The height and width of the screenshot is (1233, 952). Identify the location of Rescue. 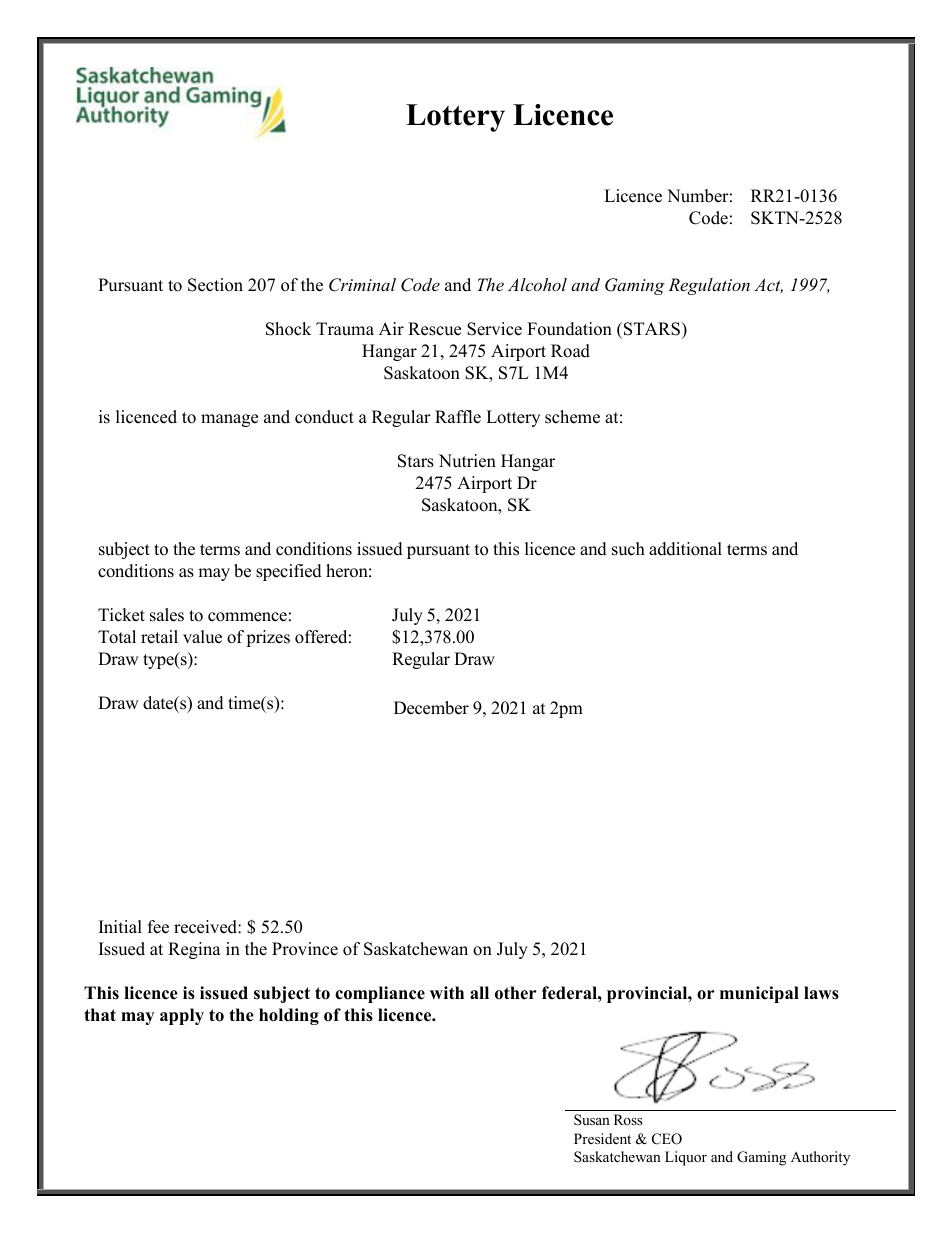
(434, 329).
